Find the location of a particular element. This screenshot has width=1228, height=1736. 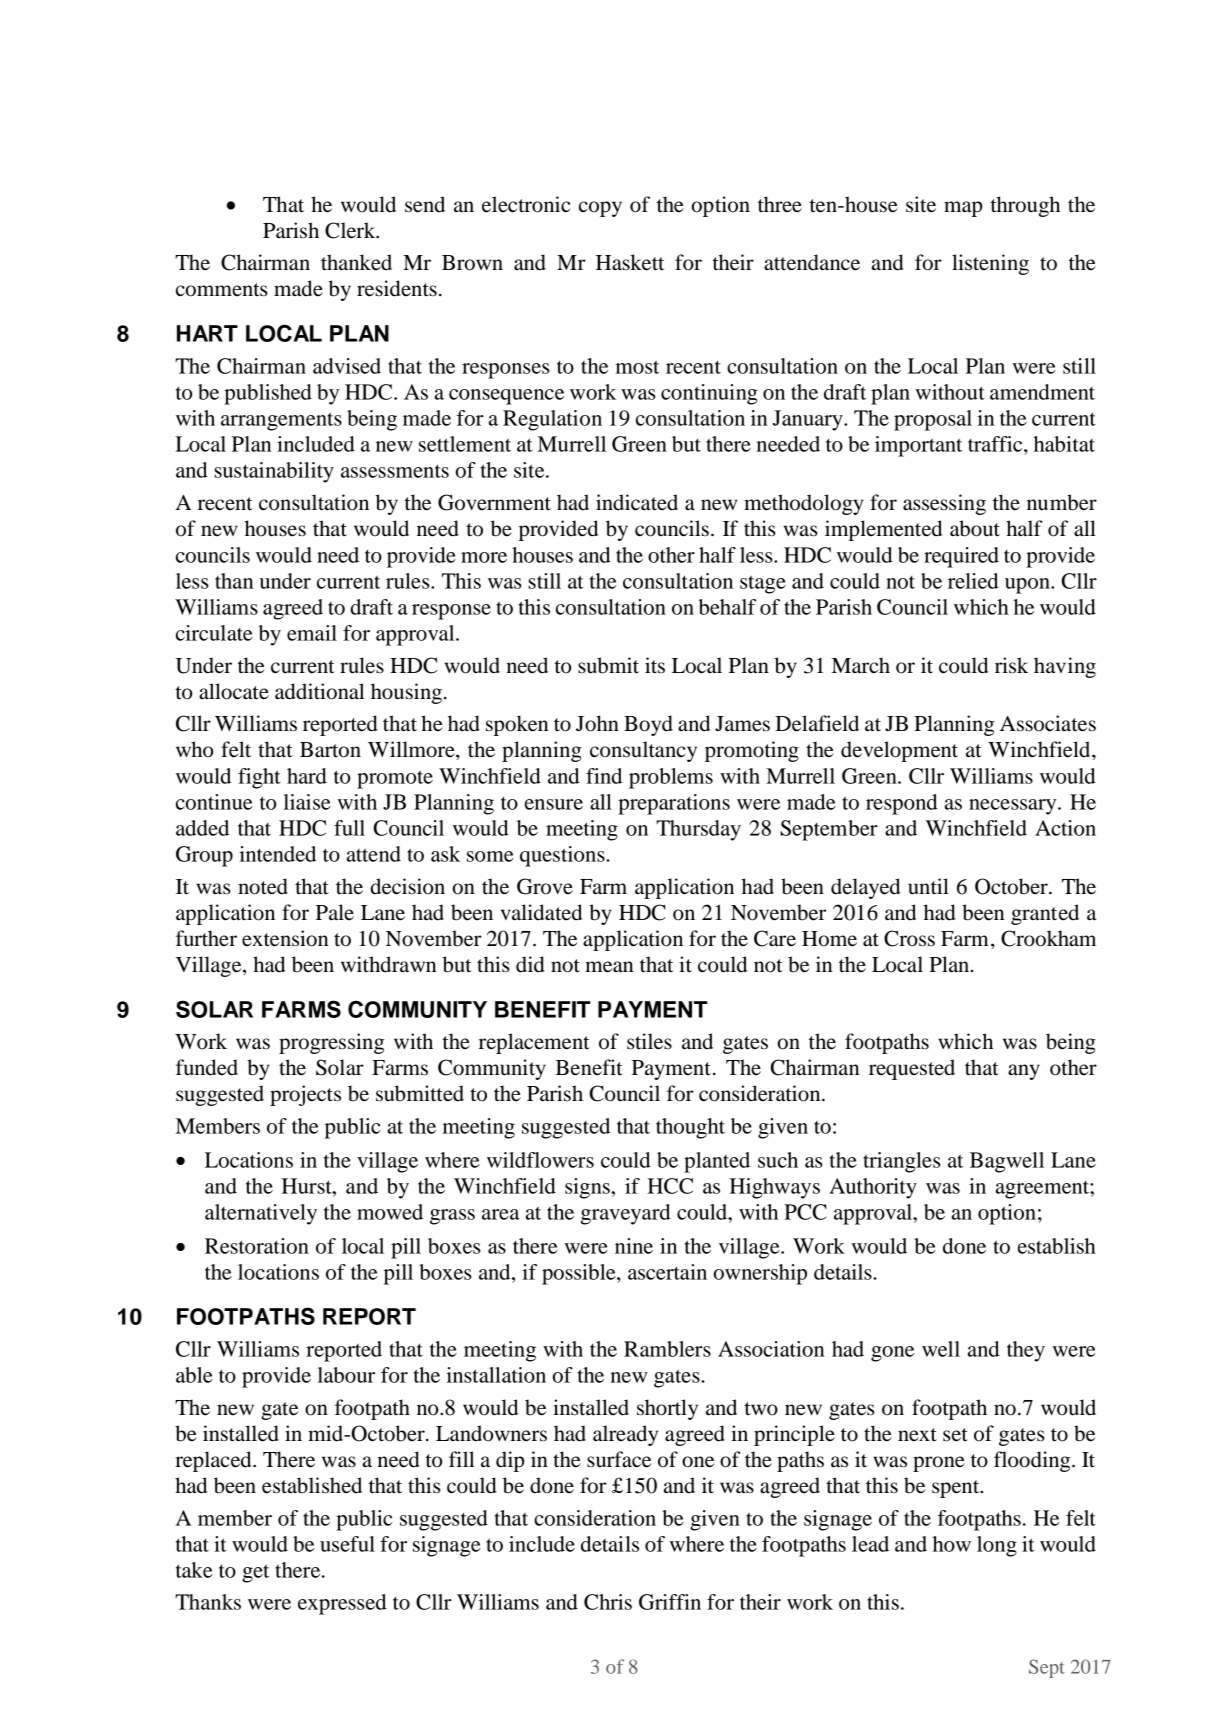

until is located at coordinates (928, 886).
